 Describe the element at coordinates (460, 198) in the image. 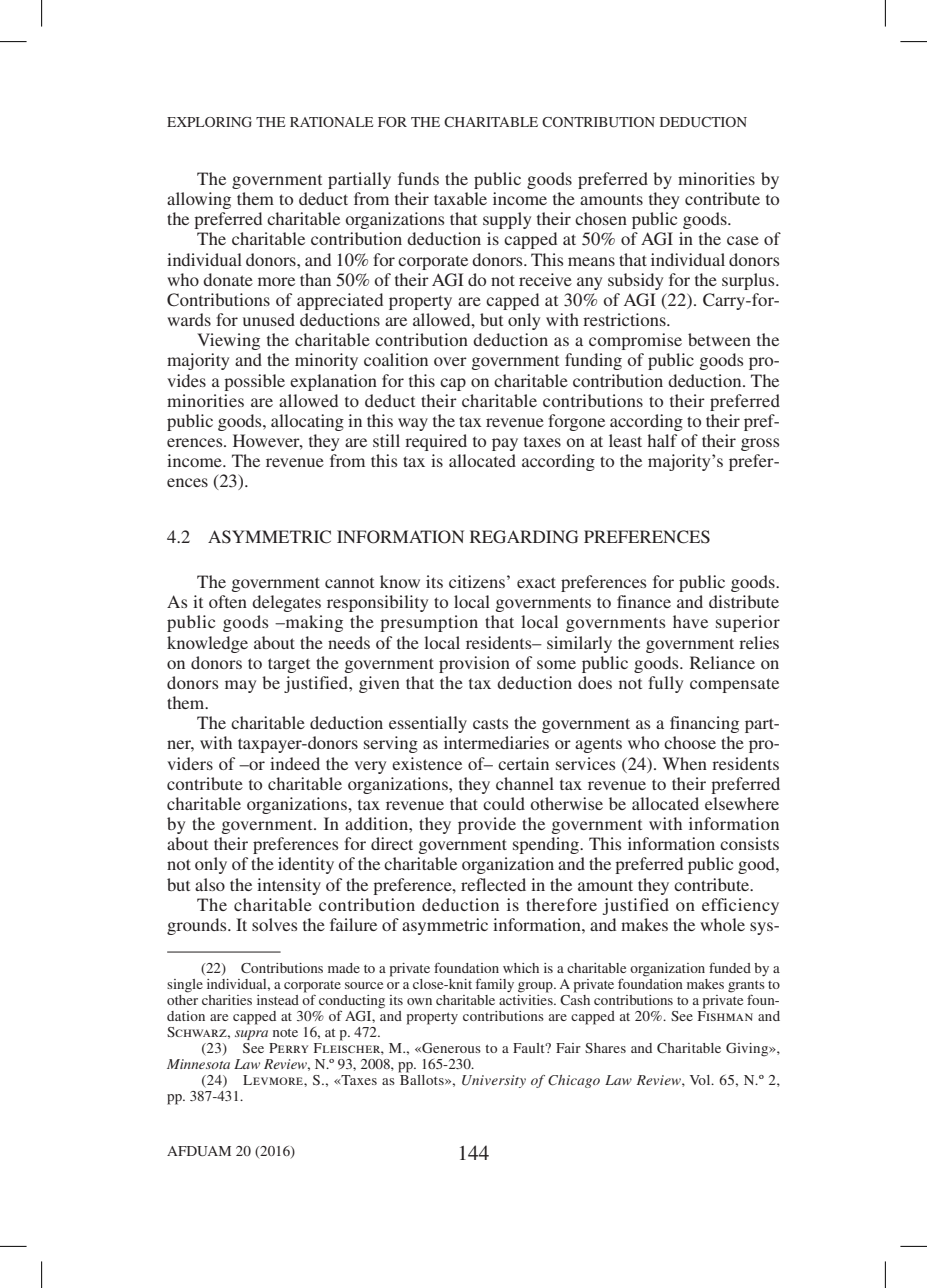

I see `taxable` at that location.
